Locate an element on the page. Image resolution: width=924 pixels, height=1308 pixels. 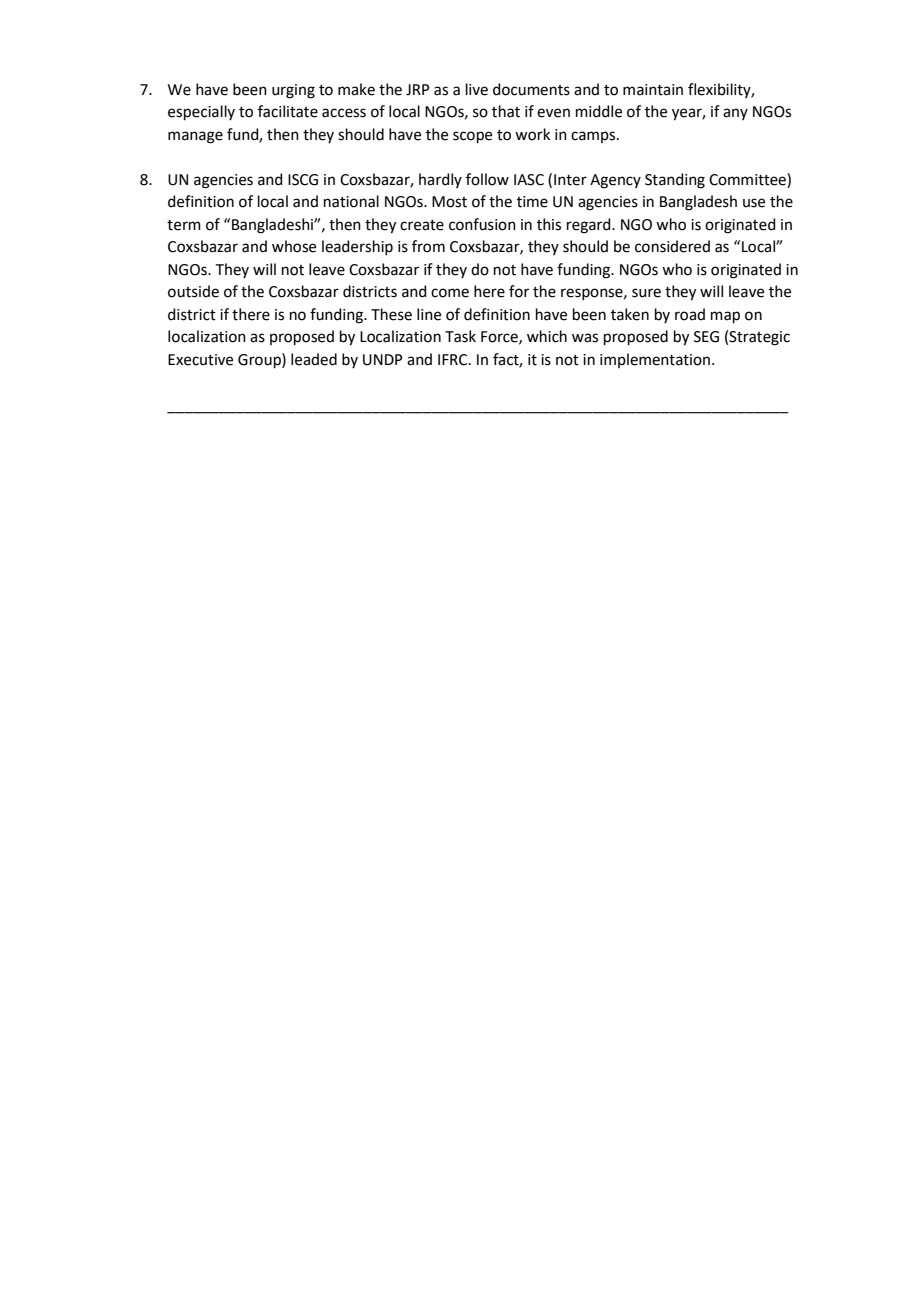
maintain is located at coordinates (653, 90).
